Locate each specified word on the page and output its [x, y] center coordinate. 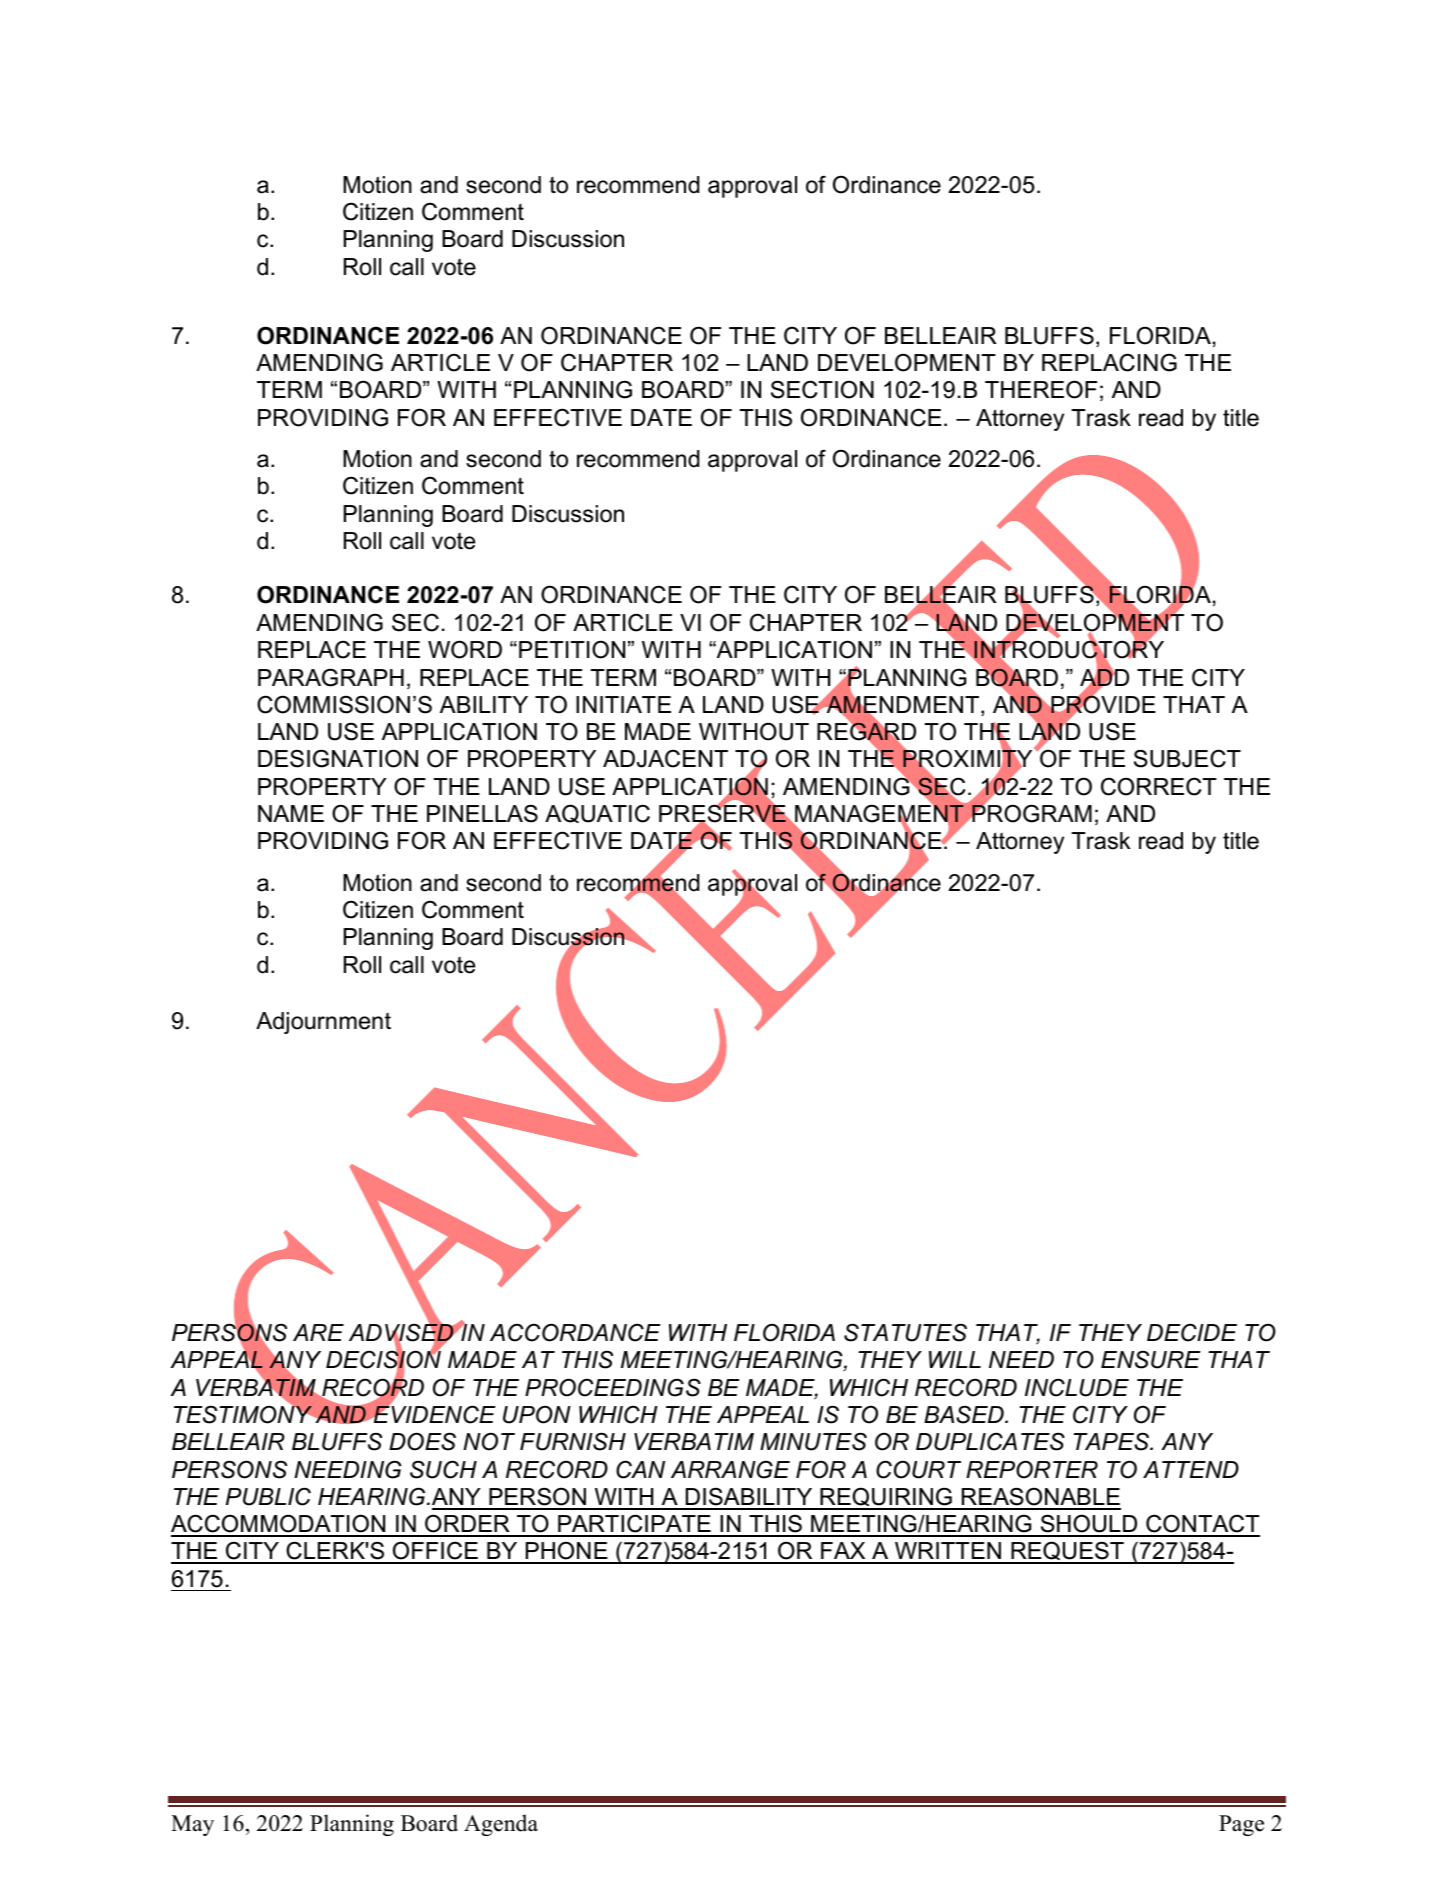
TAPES [1112, 1441]
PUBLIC [268, 1496]
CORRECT [1159, 786]
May [192, 1825]
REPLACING [1109, 362]
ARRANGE [730, 1470]
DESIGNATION [338, 758]
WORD [465, 649]
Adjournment [323, 1023]
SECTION [822, 389]
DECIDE [1192, 1332]
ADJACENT [665, 758]
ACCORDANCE [575, 1332]
